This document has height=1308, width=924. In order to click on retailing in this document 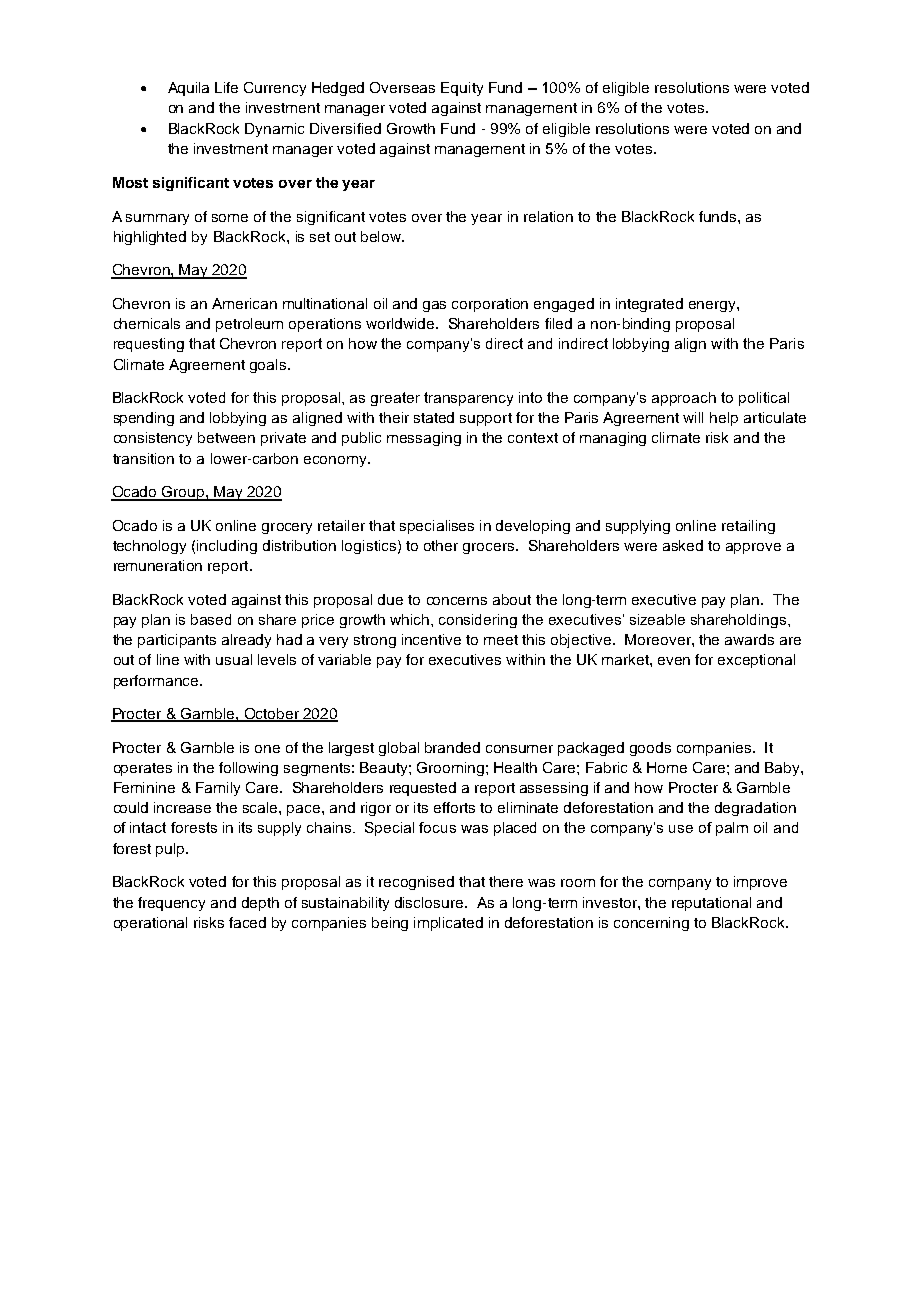, I will do `click(748, 527)`.
